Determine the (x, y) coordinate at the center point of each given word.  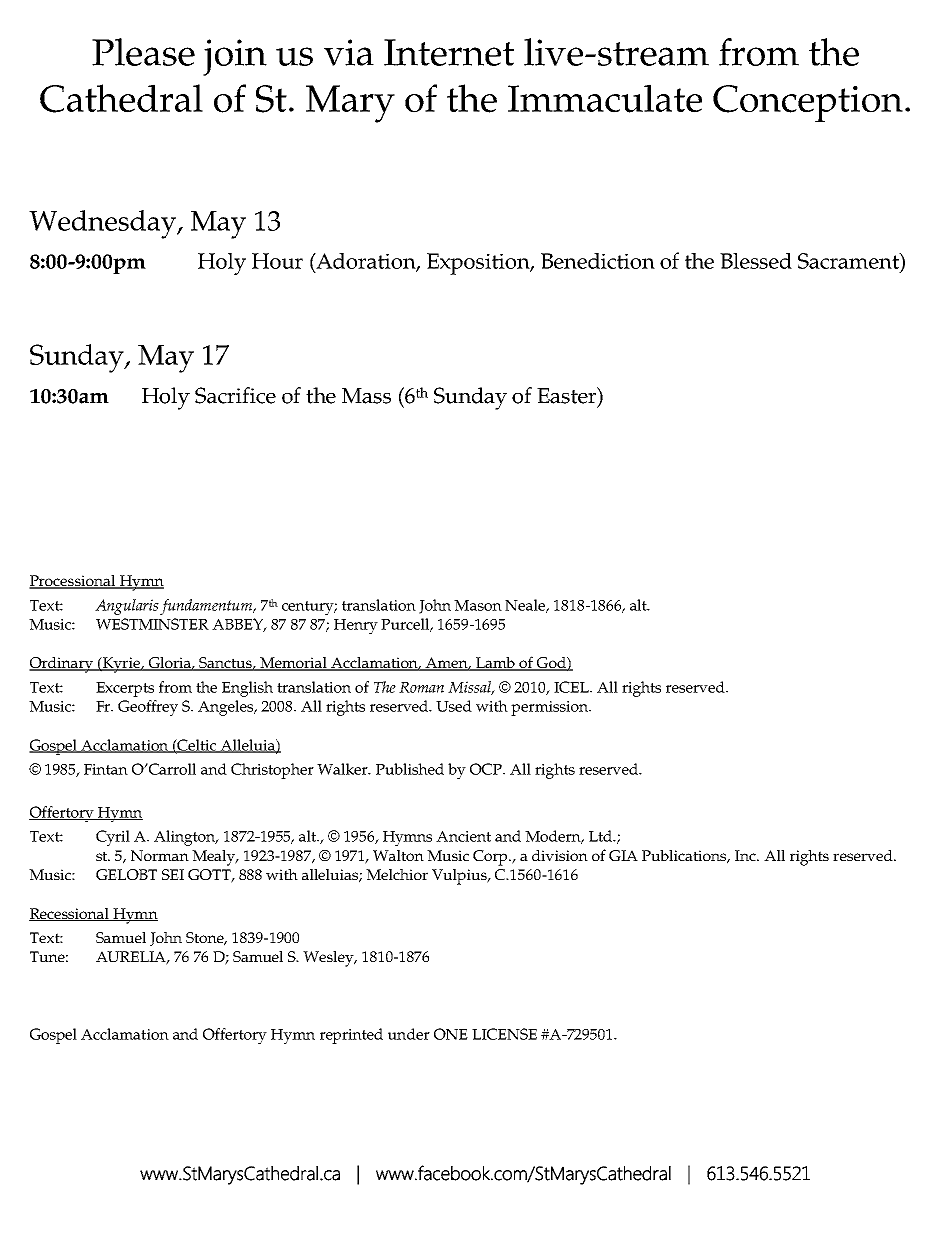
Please (143, 52)
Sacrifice (235, 395)
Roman (421, 687)
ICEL (572, 687)
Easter (568, 396)
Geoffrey (148, 708)
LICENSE (504, 1034)
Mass (366, 396)
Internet (449, 52)
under (409, 1034)
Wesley (329, 959)
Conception (808, 103)
